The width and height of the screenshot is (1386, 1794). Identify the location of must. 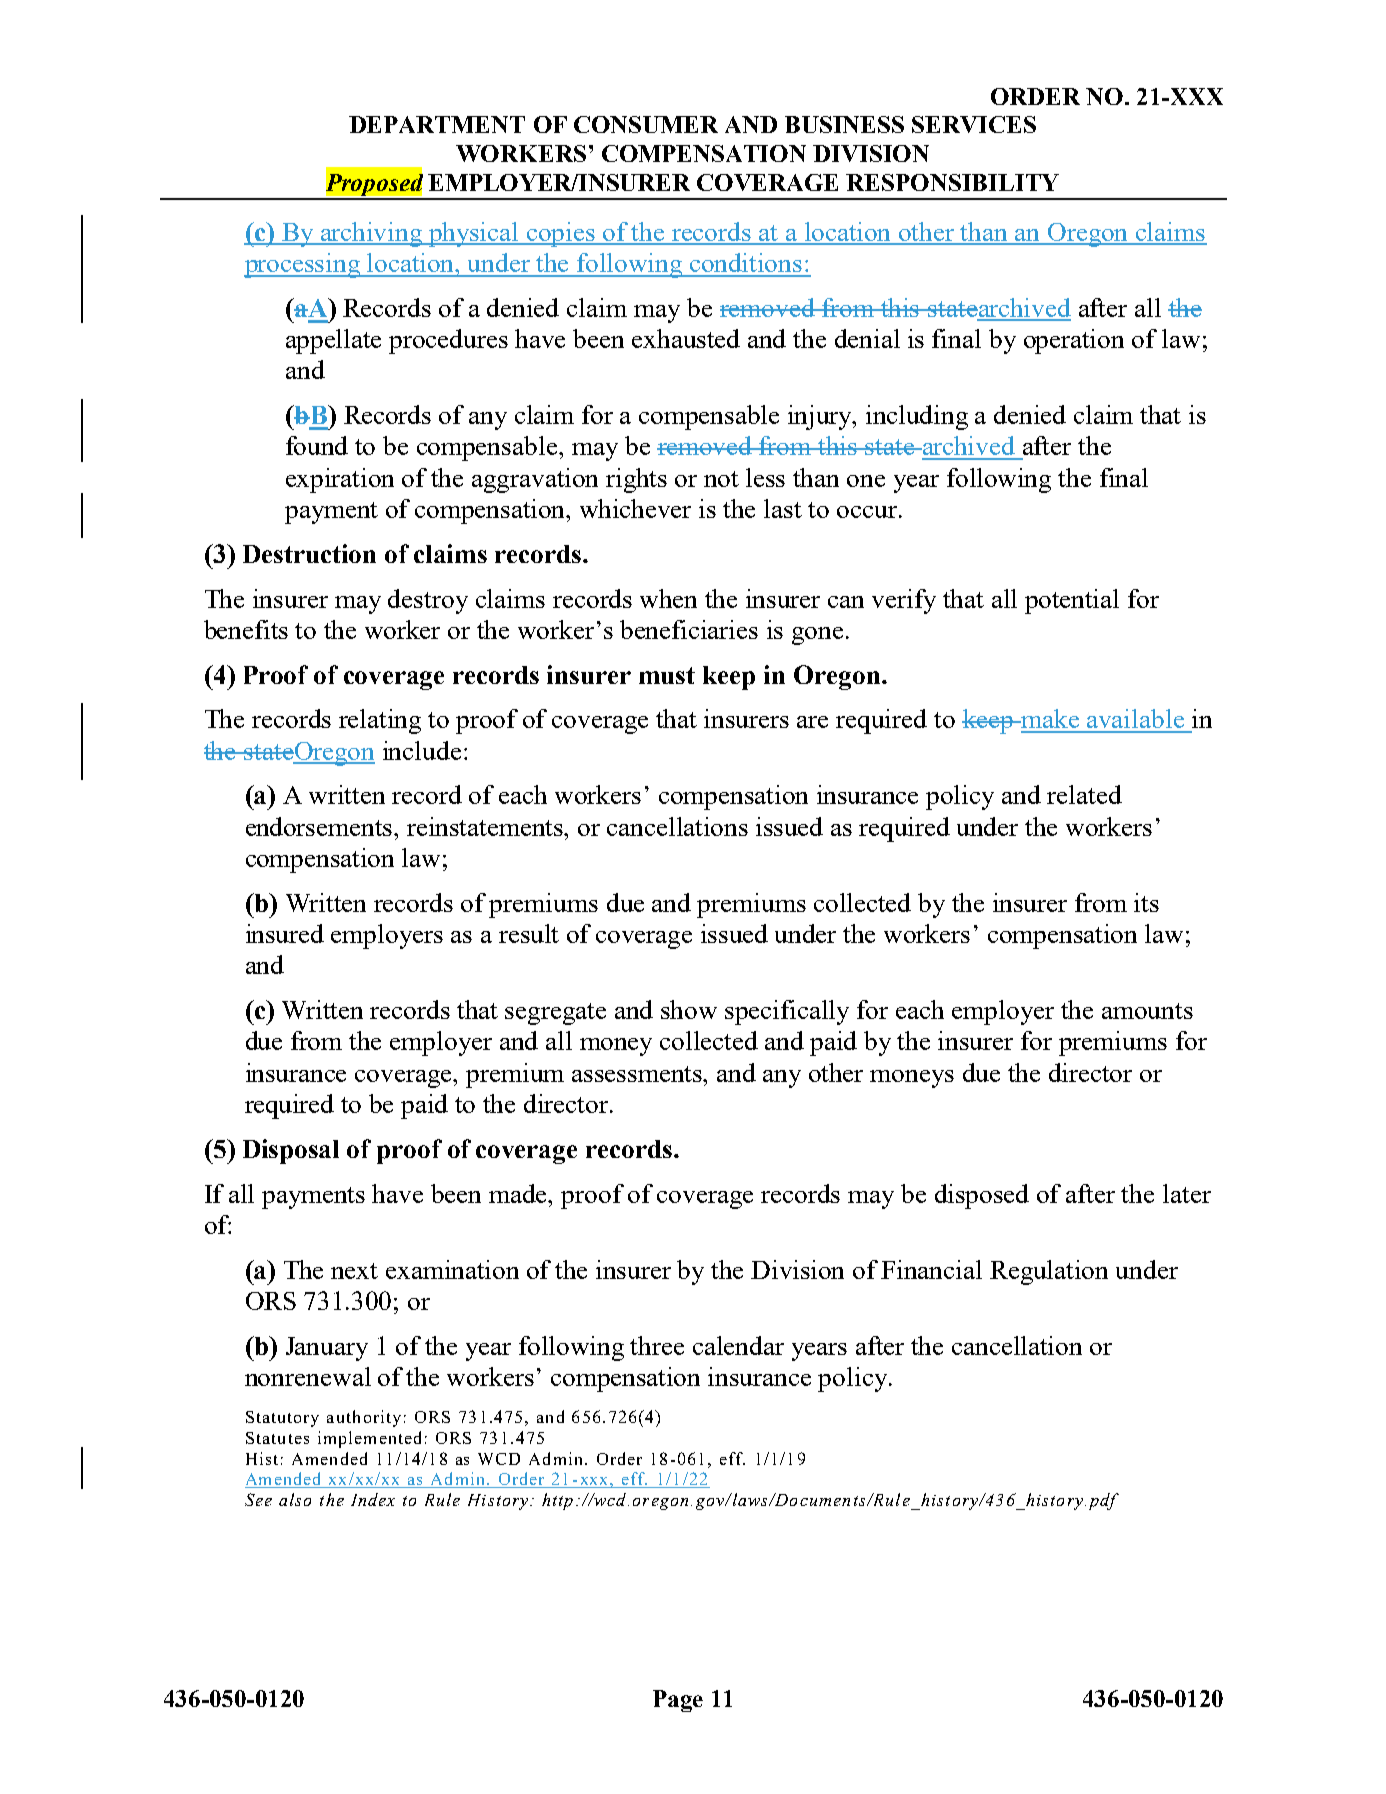
(667, 675).
